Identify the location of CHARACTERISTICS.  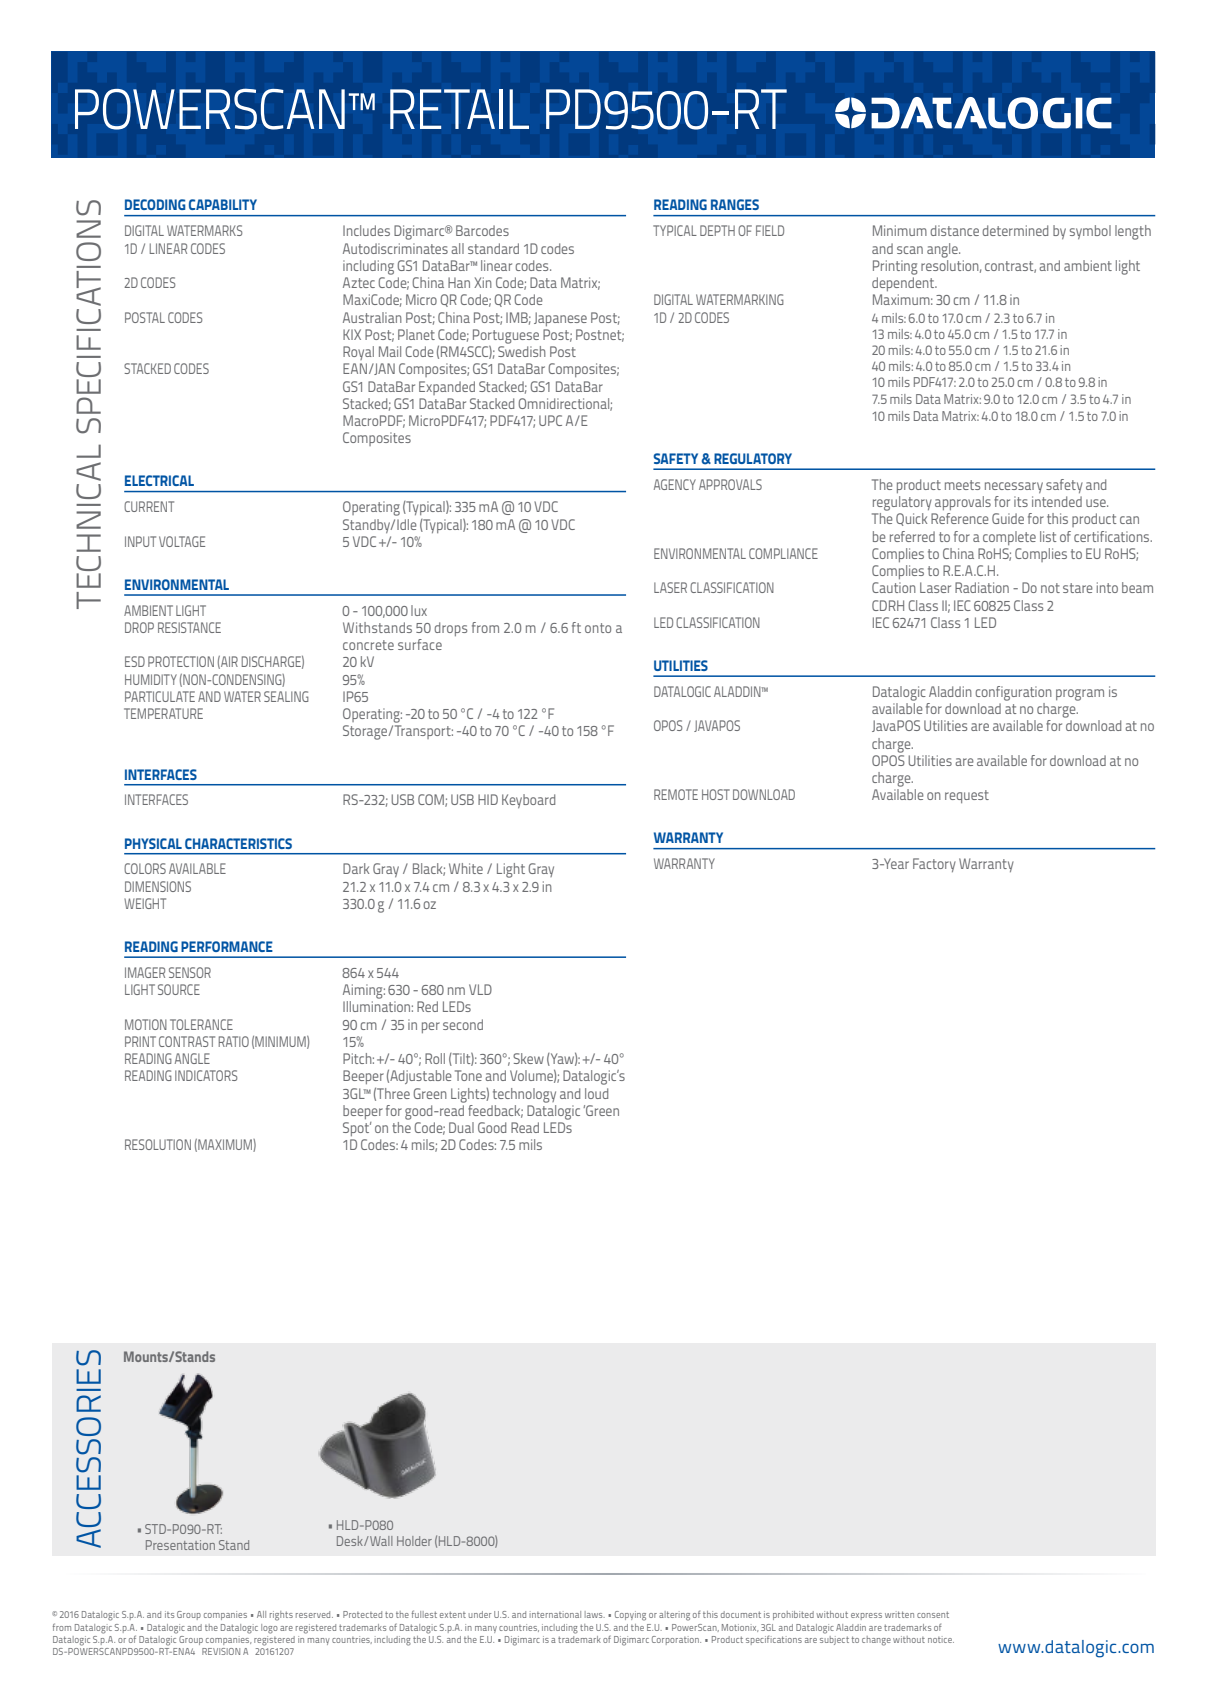
(238, 843).
